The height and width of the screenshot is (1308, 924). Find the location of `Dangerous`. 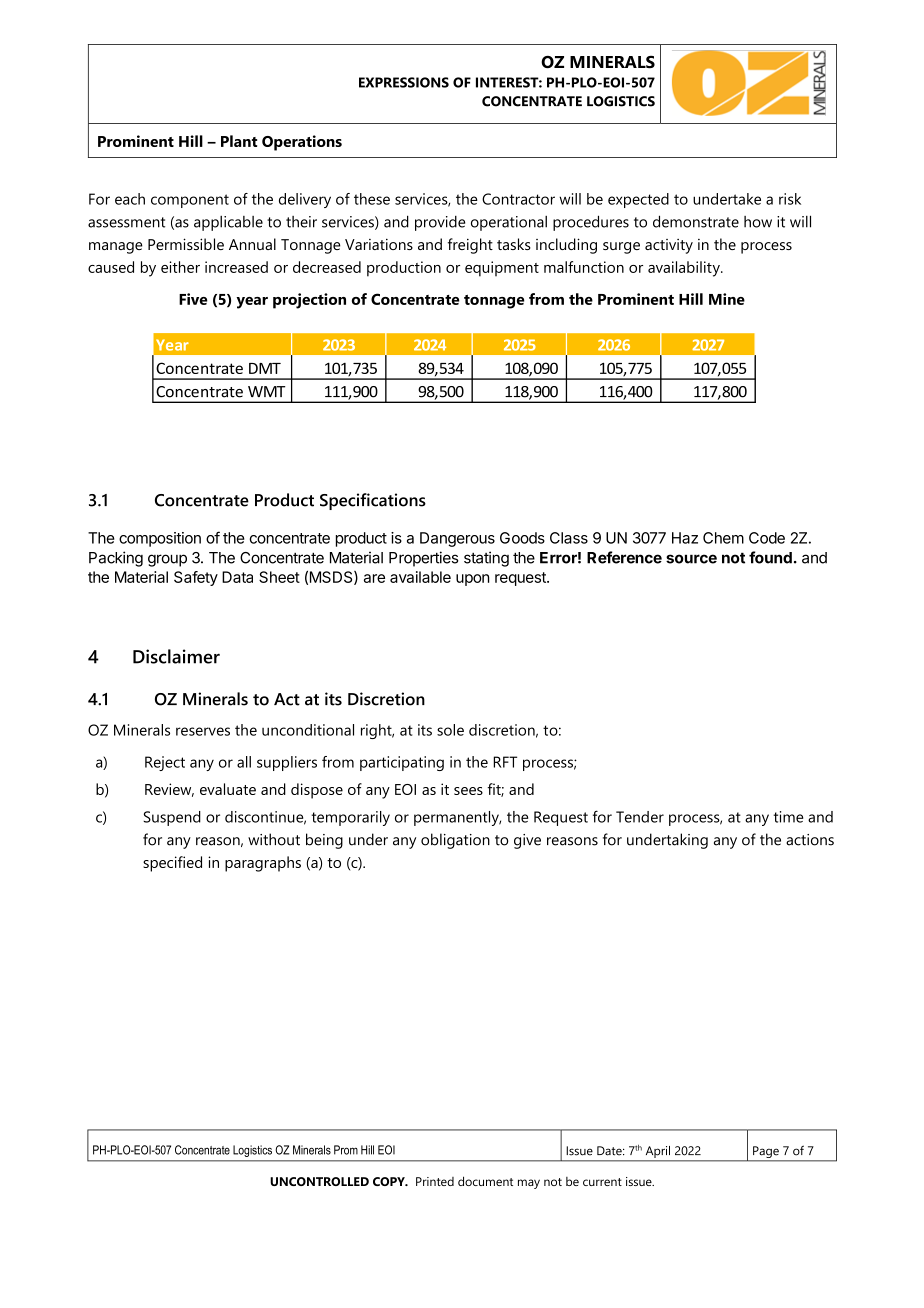

Dangerous is located at coordinates (457, 539).
